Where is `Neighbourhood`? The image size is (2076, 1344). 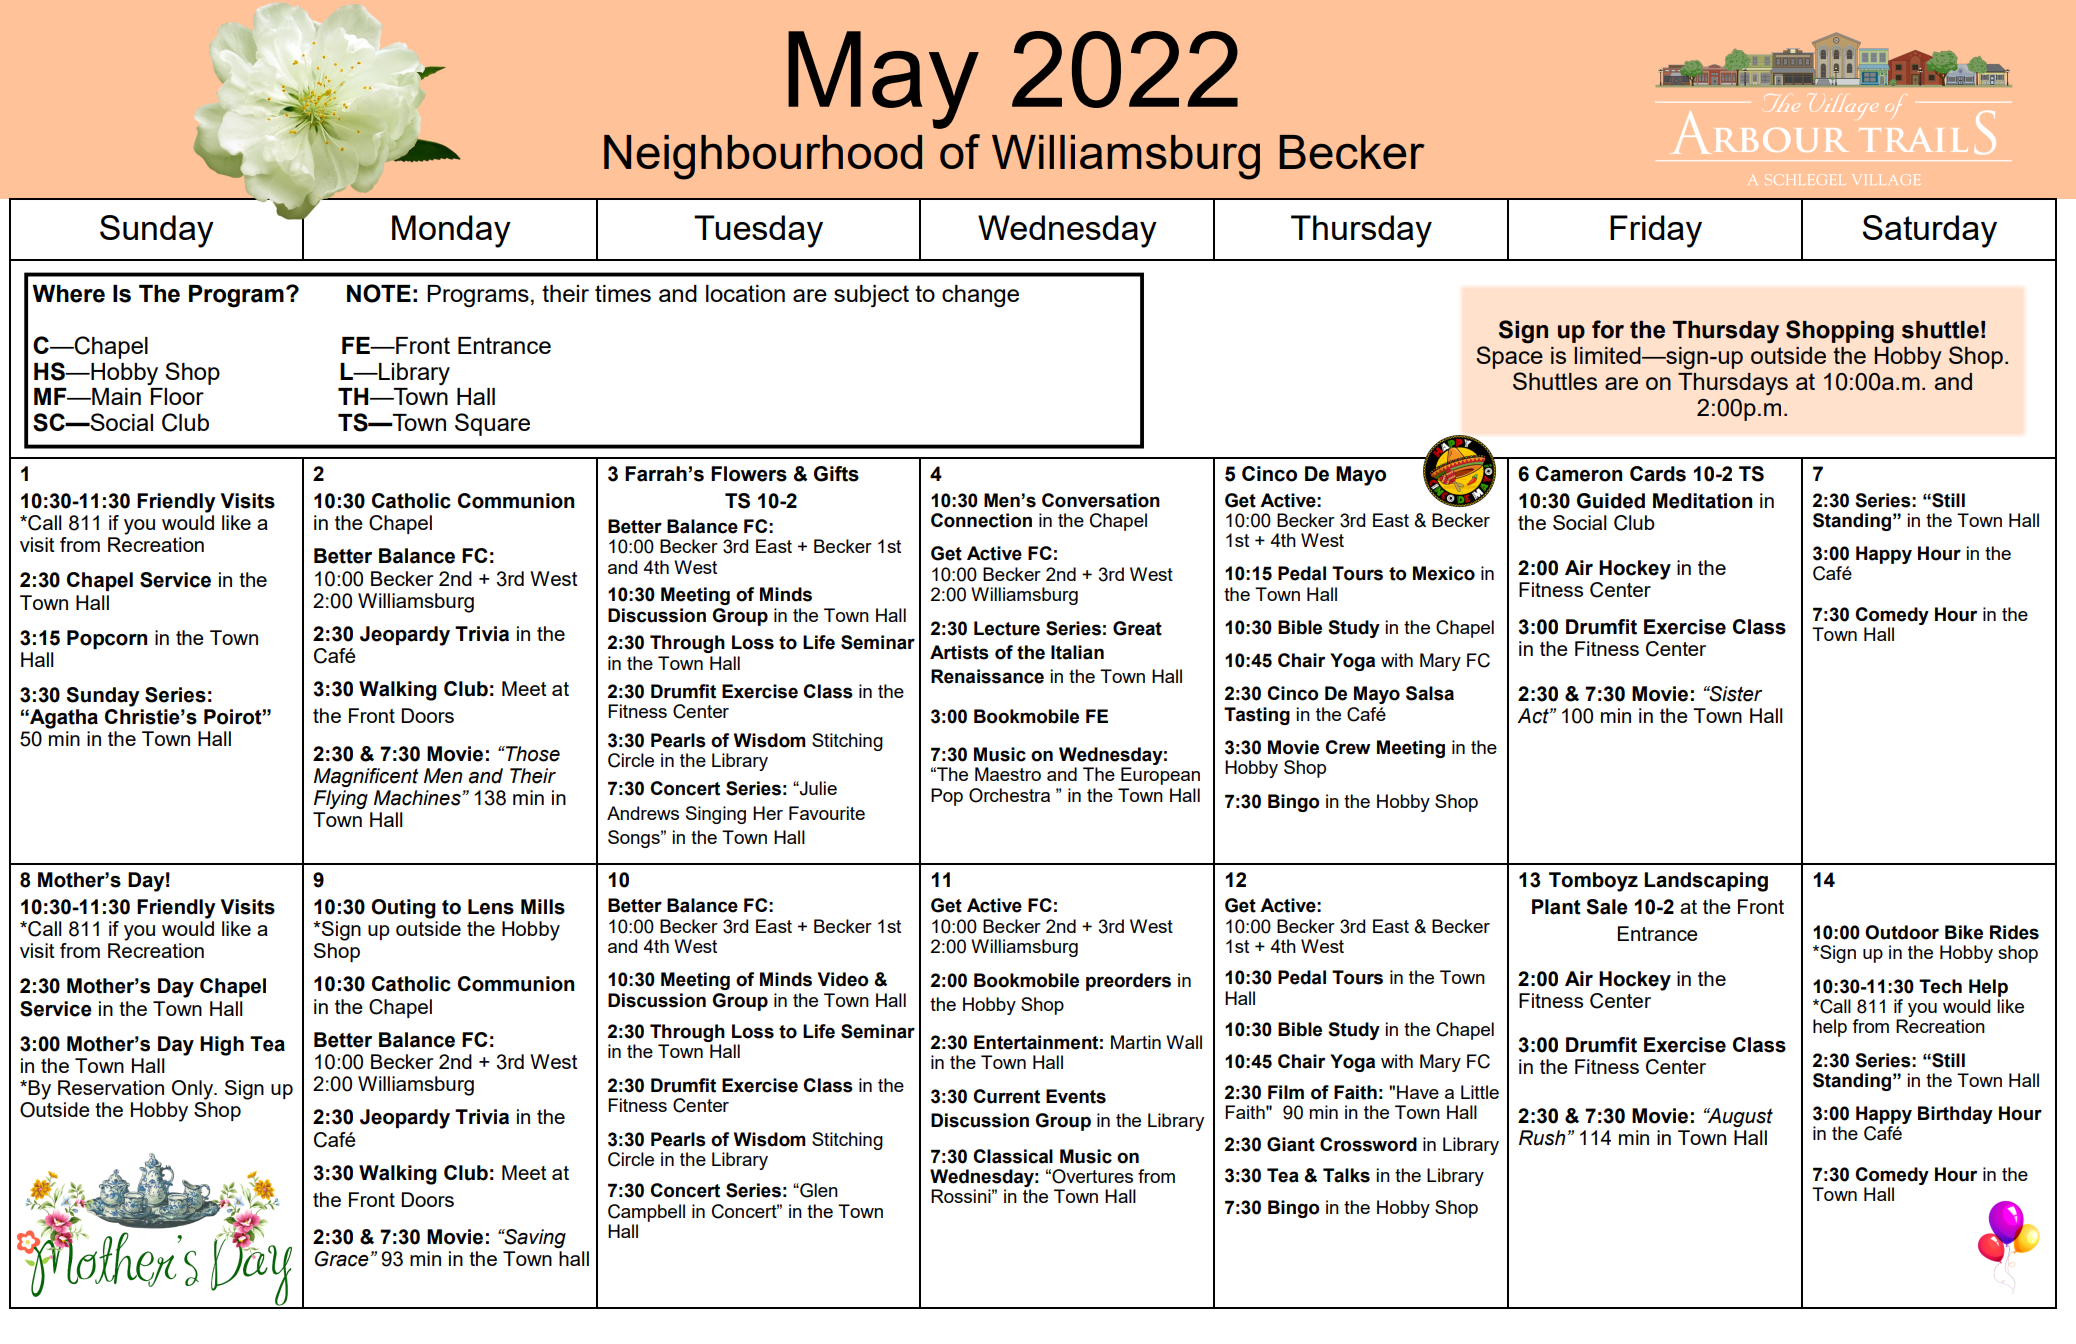
Neighbourhood is located at coordinates (763, 157).
